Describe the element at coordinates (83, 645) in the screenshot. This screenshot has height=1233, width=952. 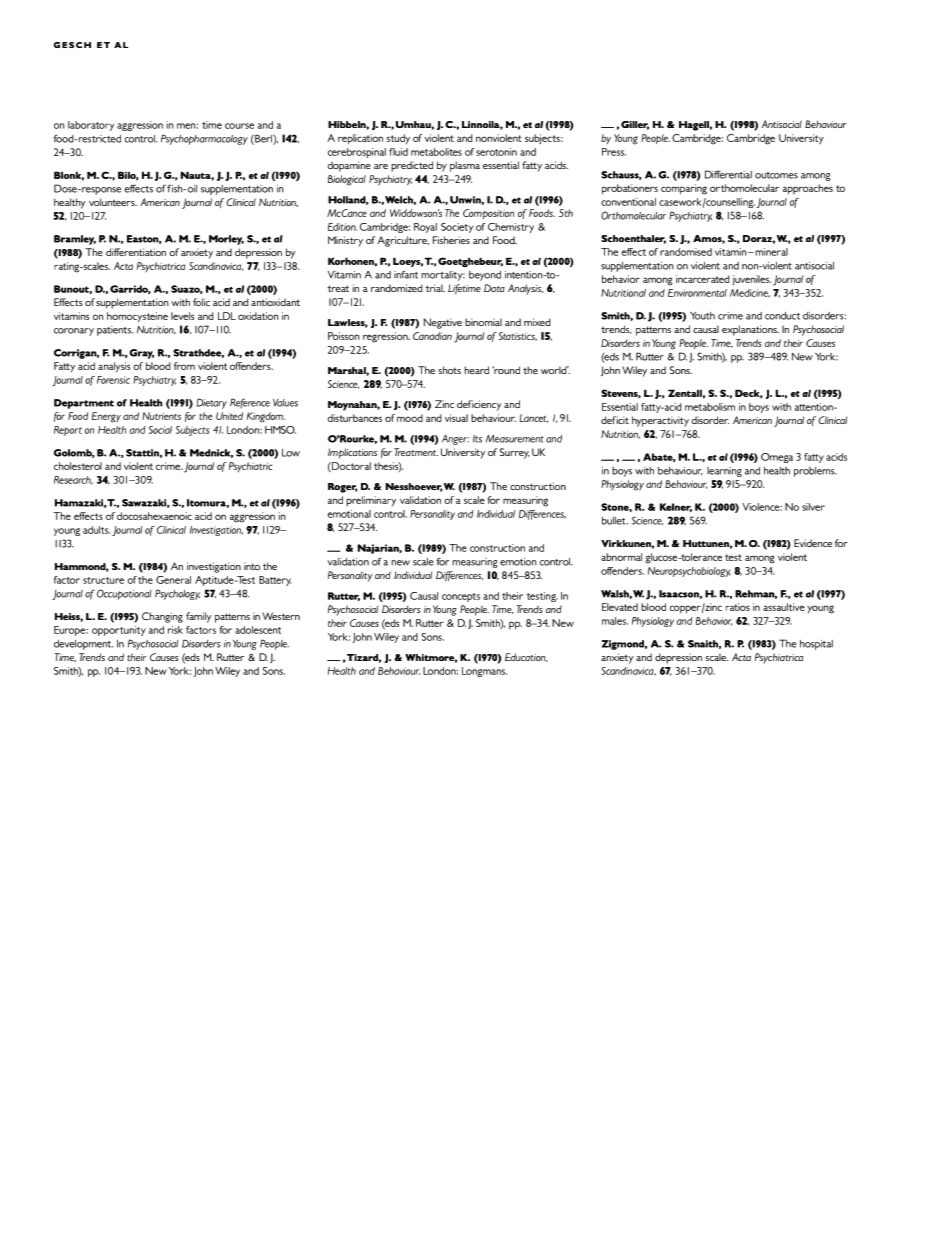
I see `development` at that location.
